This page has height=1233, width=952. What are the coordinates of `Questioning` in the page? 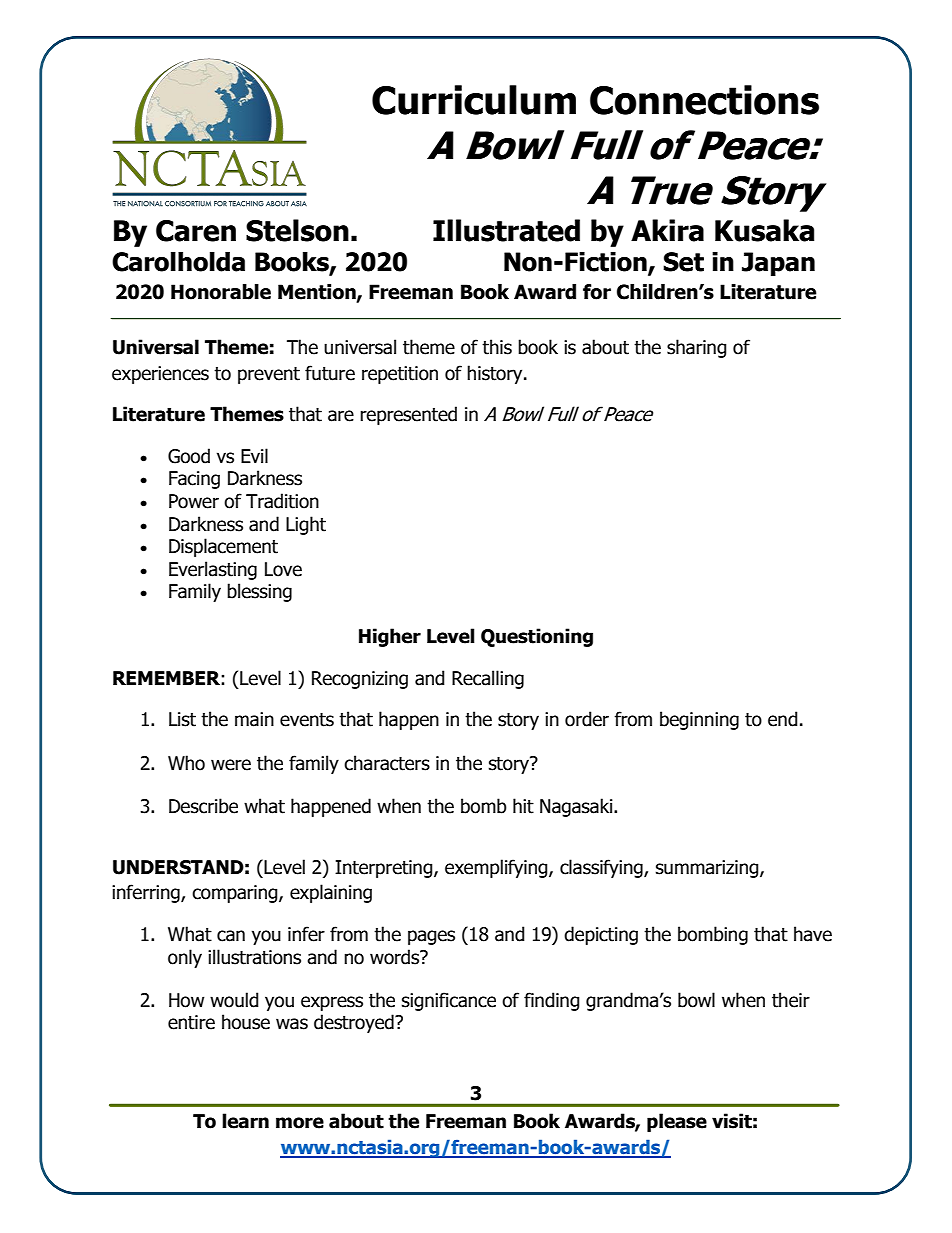 It's located at (537, 637).
